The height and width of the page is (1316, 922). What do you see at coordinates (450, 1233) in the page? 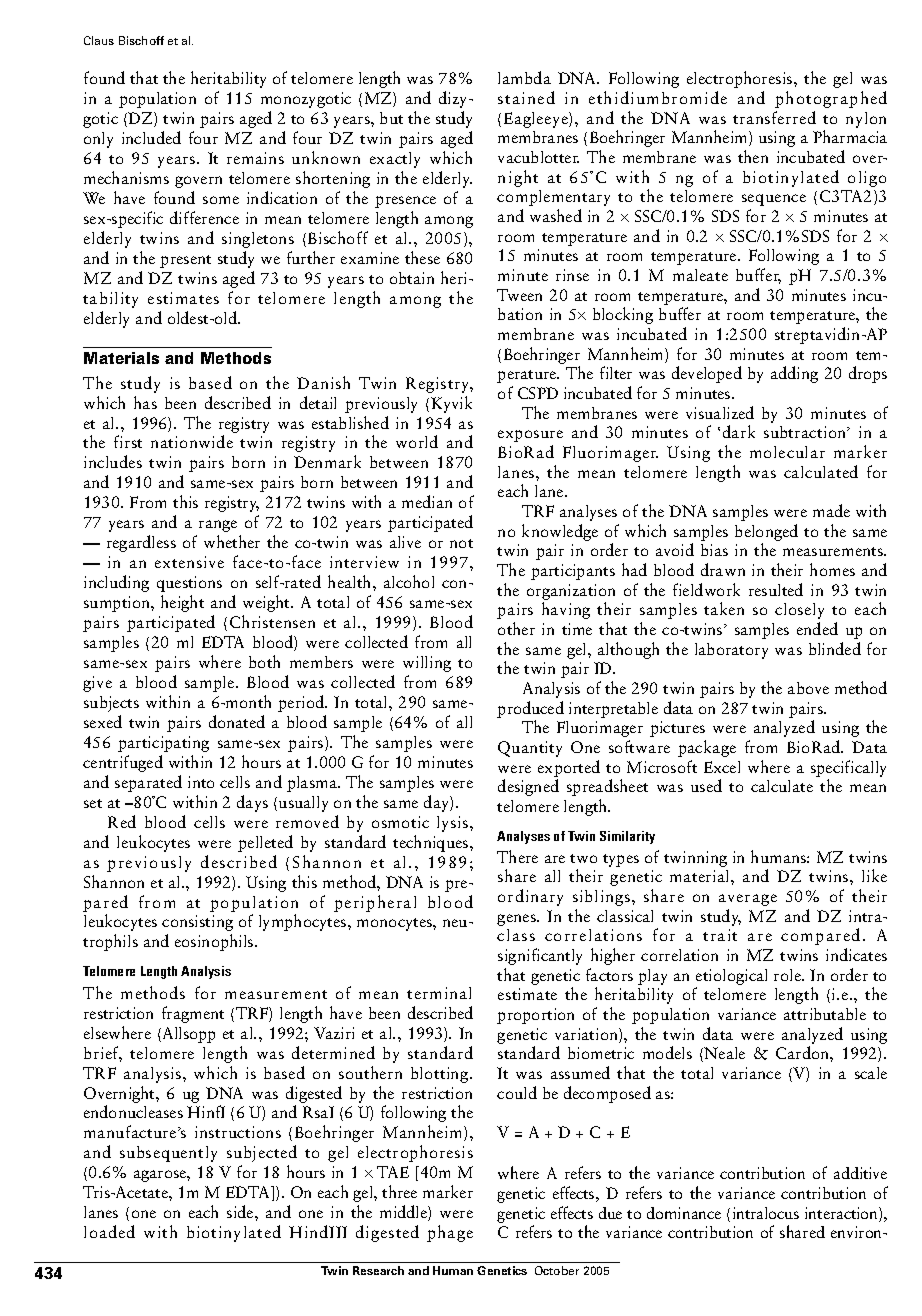
I see `phage` at bounding box center [450, 1233].
